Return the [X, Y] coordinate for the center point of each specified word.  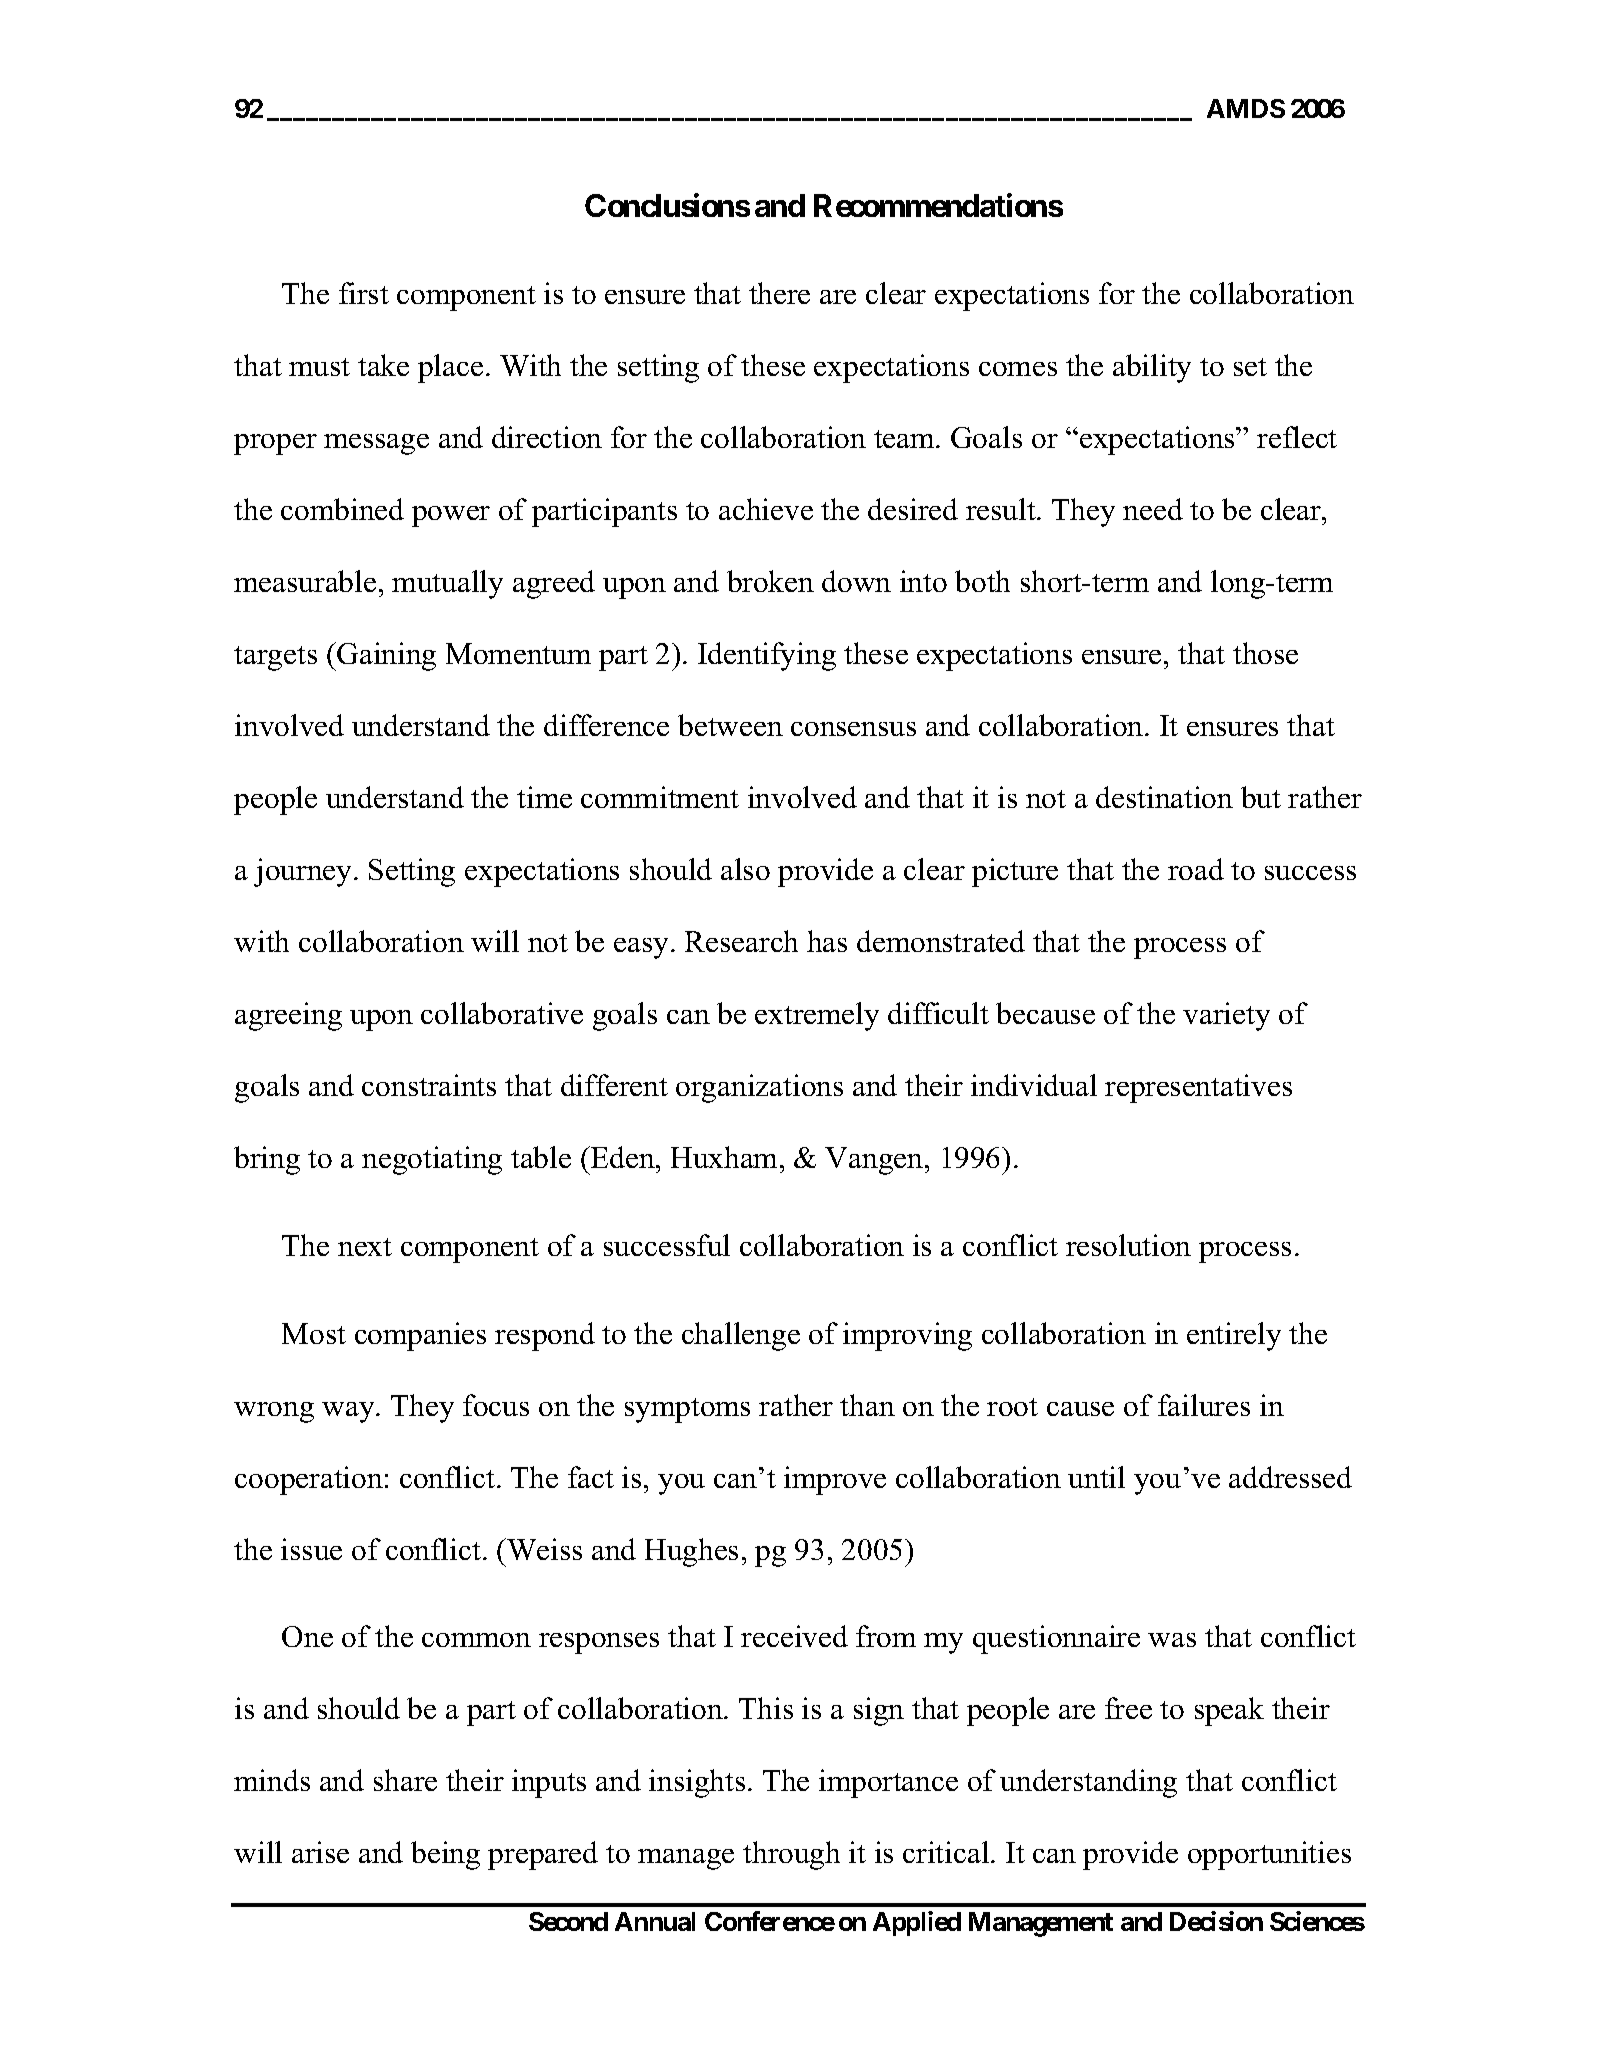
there [779, 293]
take [383, 365]
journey [304, 872]
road [1196, 869]
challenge [741, 1336]
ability [1152, 368]
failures [1204, 1405]
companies [420, 1336]
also [745, 869]
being [445, 1855]
